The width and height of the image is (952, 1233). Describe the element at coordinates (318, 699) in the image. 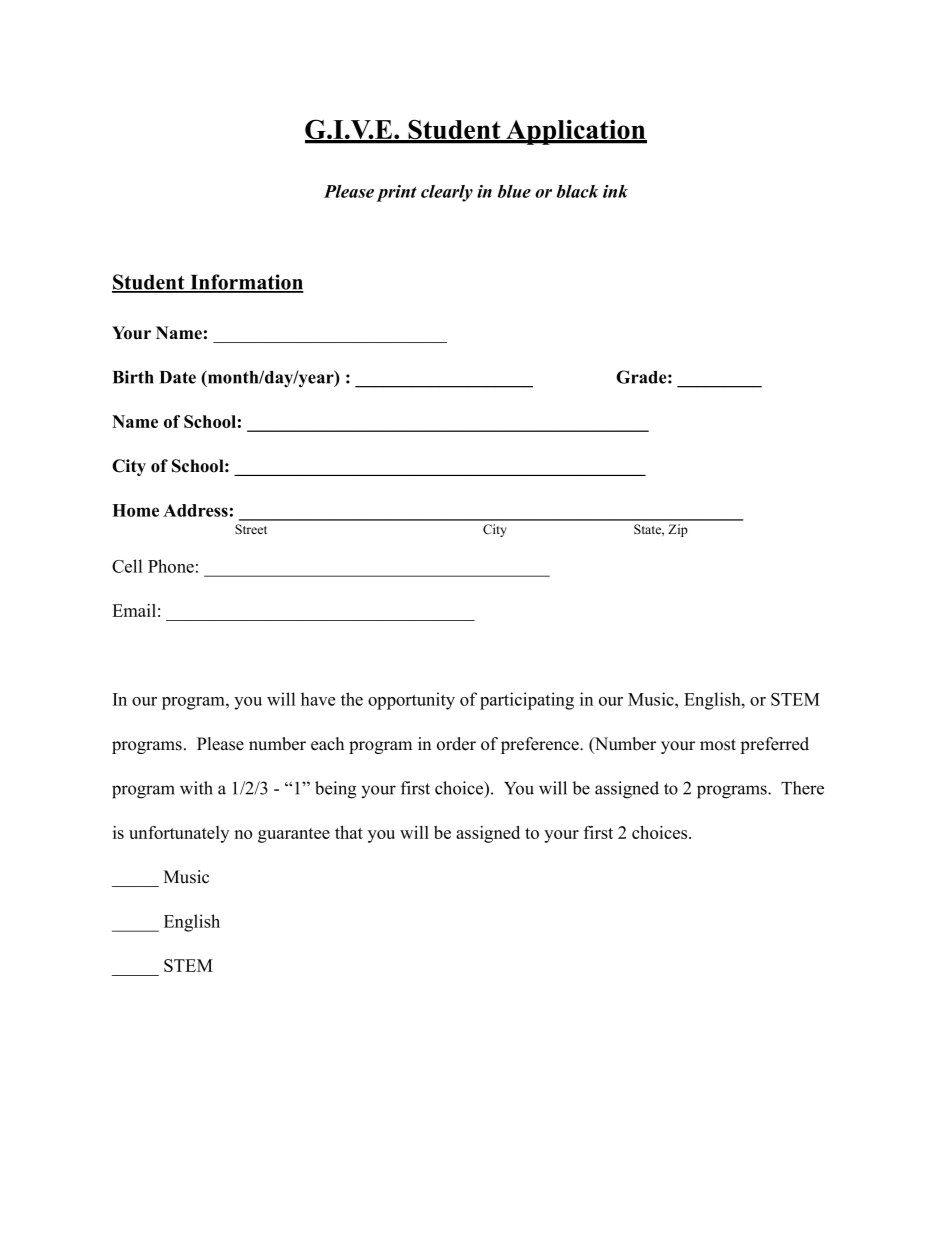

I see `have` at that location.
